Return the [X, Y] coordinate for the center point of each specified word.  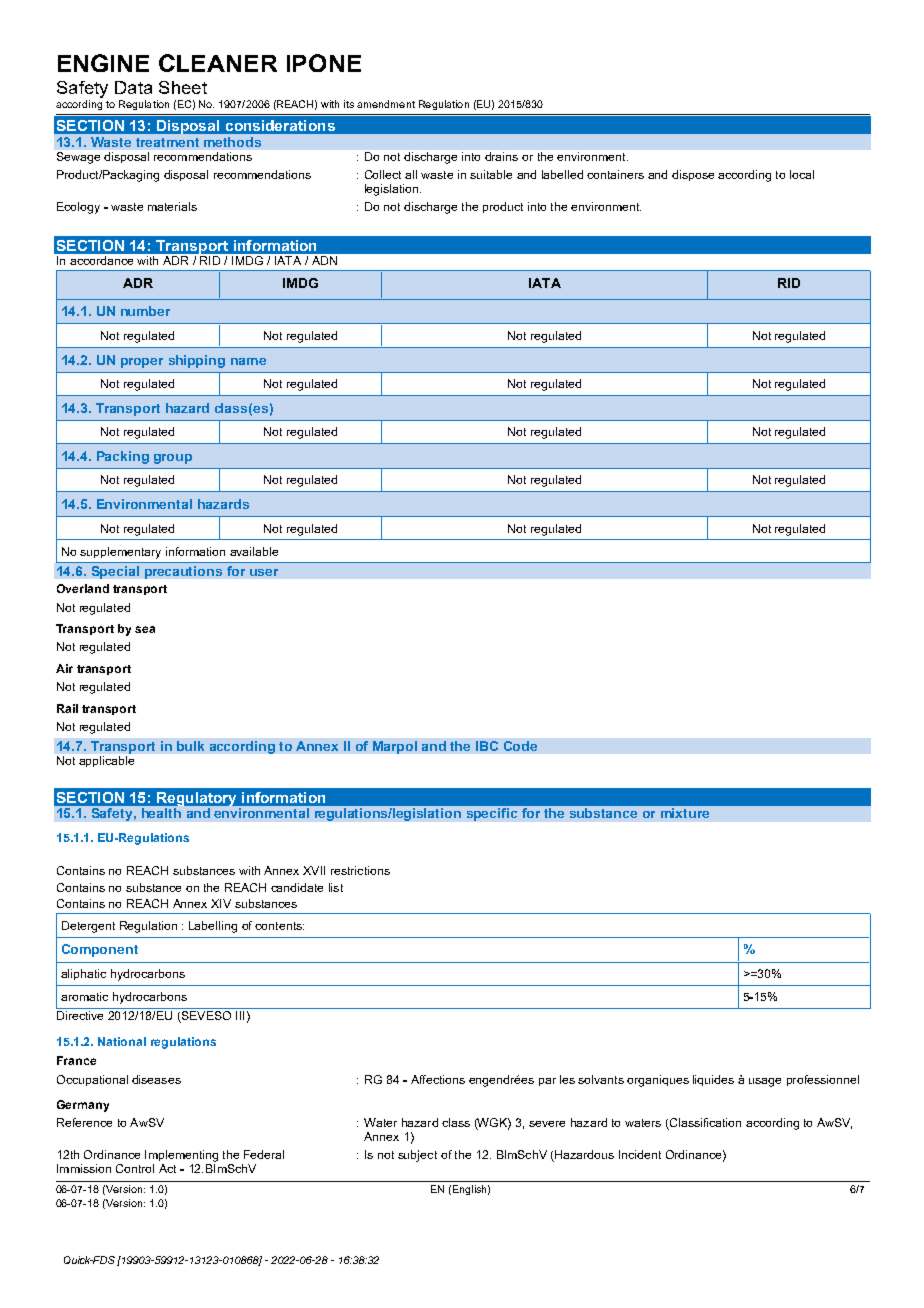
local [802, 174]
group [173, 459]
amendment [386, 104]
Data [133, 87]
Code [520, 746]
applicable [106, 761]
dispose [693, 175]
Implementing [181, 1156]
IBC [487, 746]
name [248, 361]
